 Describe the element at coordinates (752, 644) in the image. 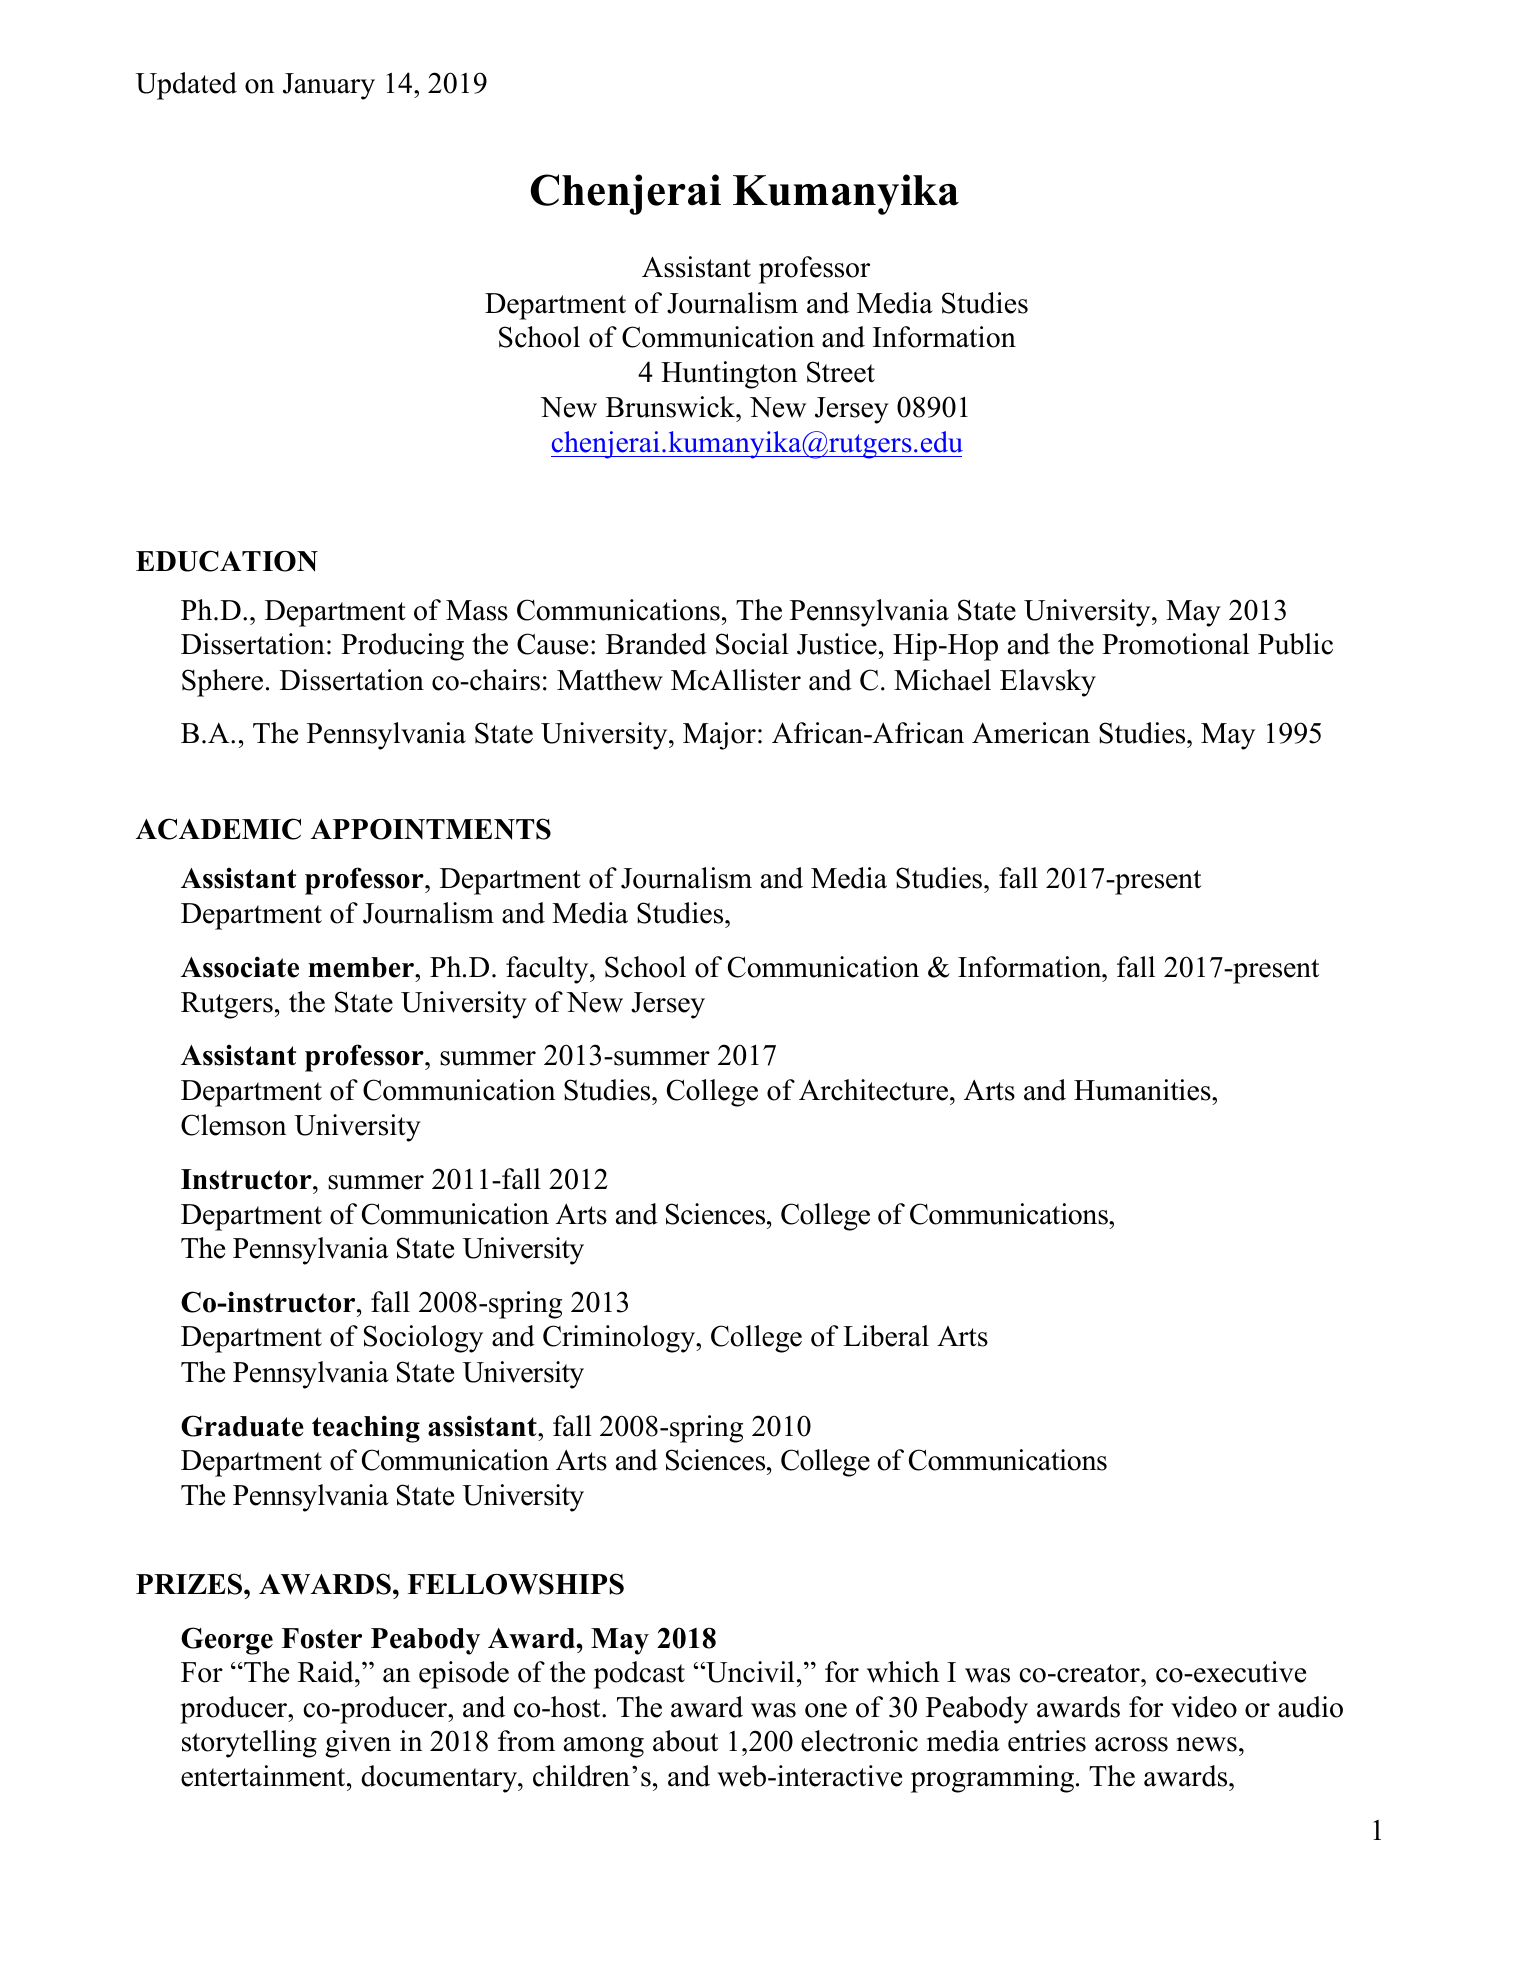

I see `Social` at that location.
